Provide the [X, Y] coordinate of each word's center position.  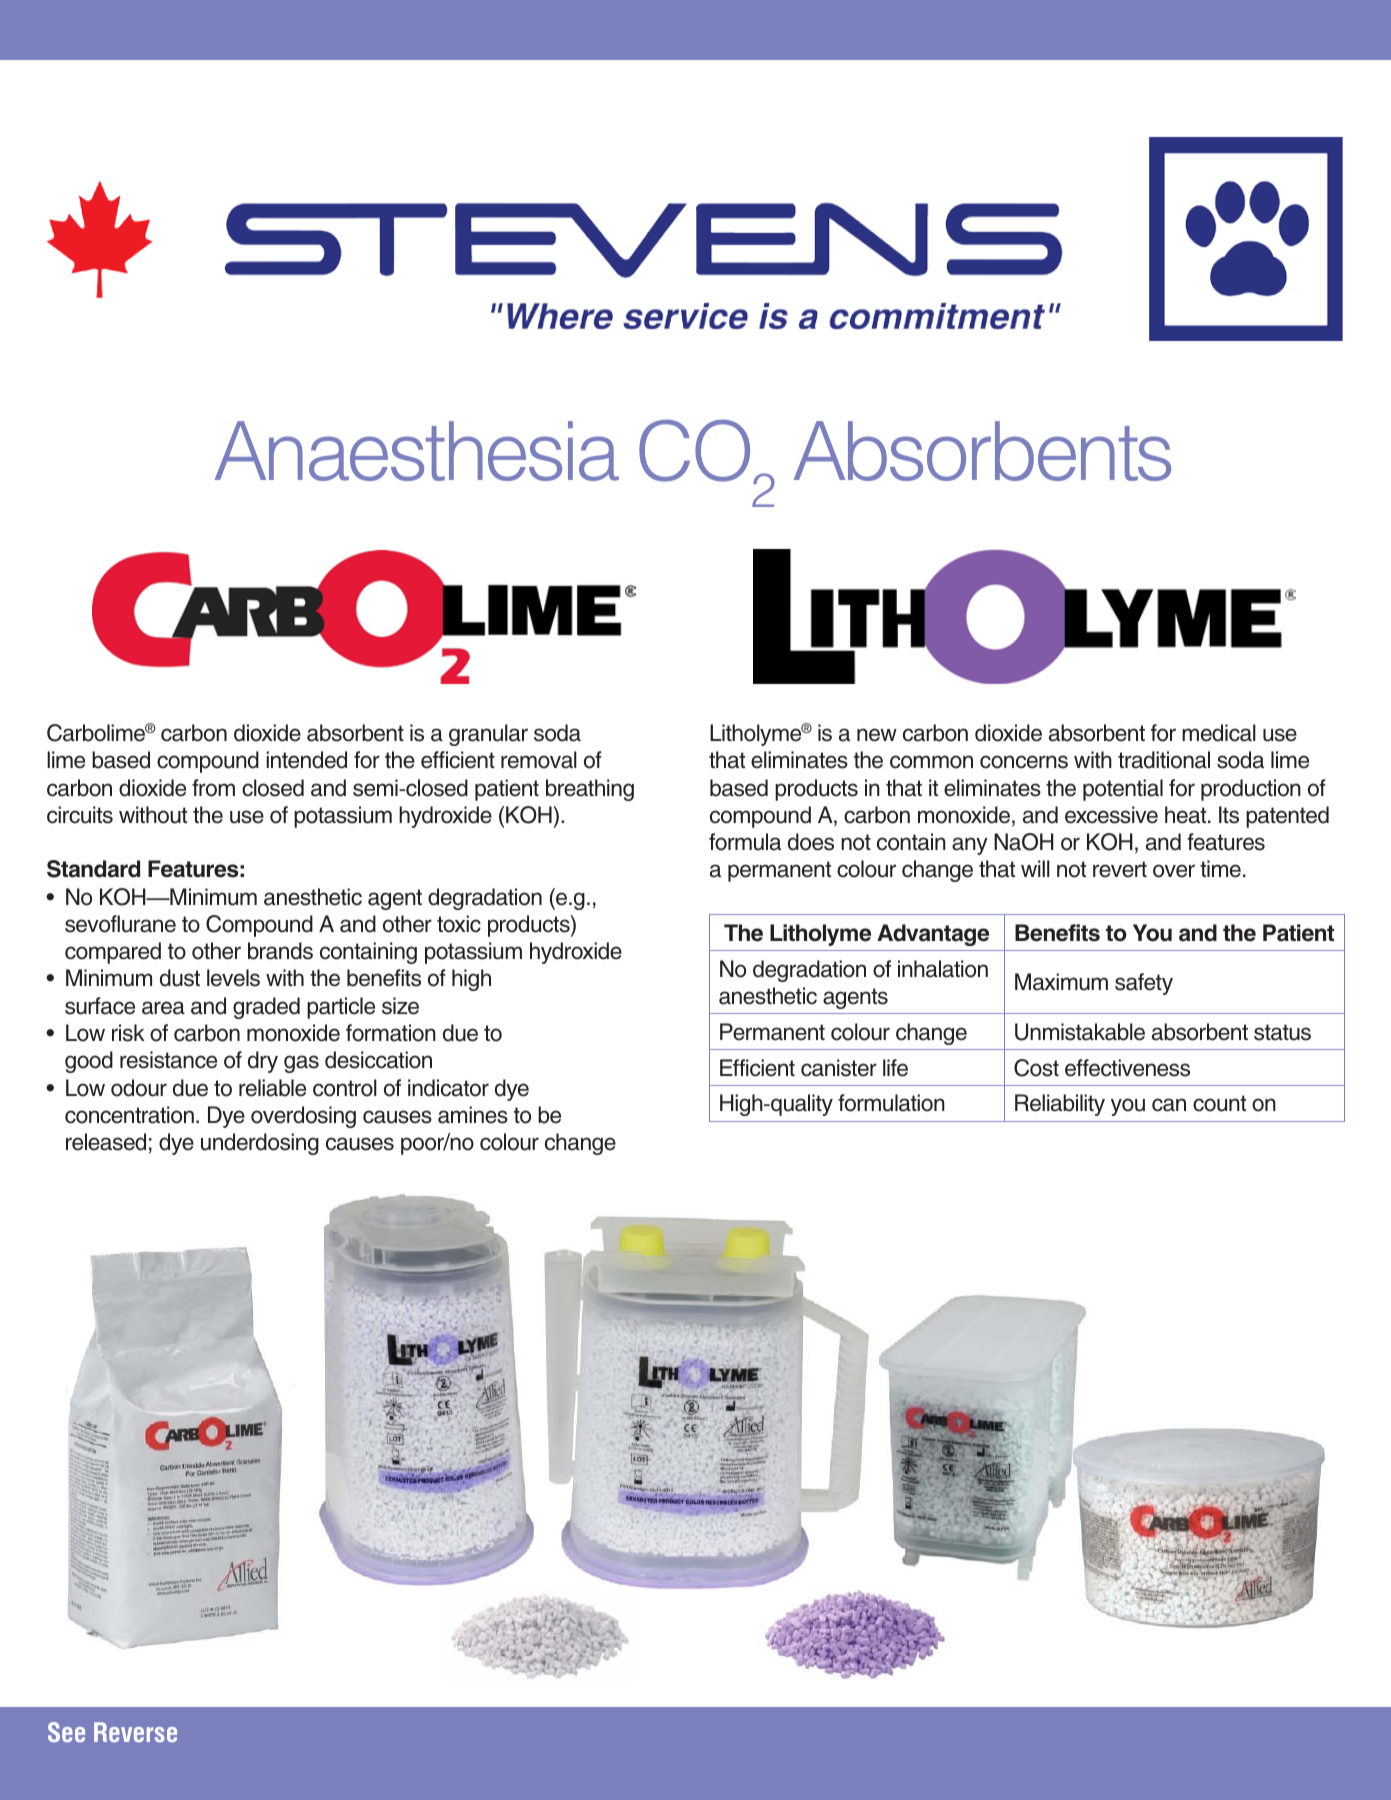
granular [488, 735]
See [66, 1732]
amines [473, 1115]
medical [1219, 733]
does [811, 842]
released [106, 1142]
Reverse [135, 1732]
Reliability [1060, 1105]
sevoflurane [120, 924]
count [1219, 1103]
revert [1120, 869]
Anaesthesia [417, 451]
